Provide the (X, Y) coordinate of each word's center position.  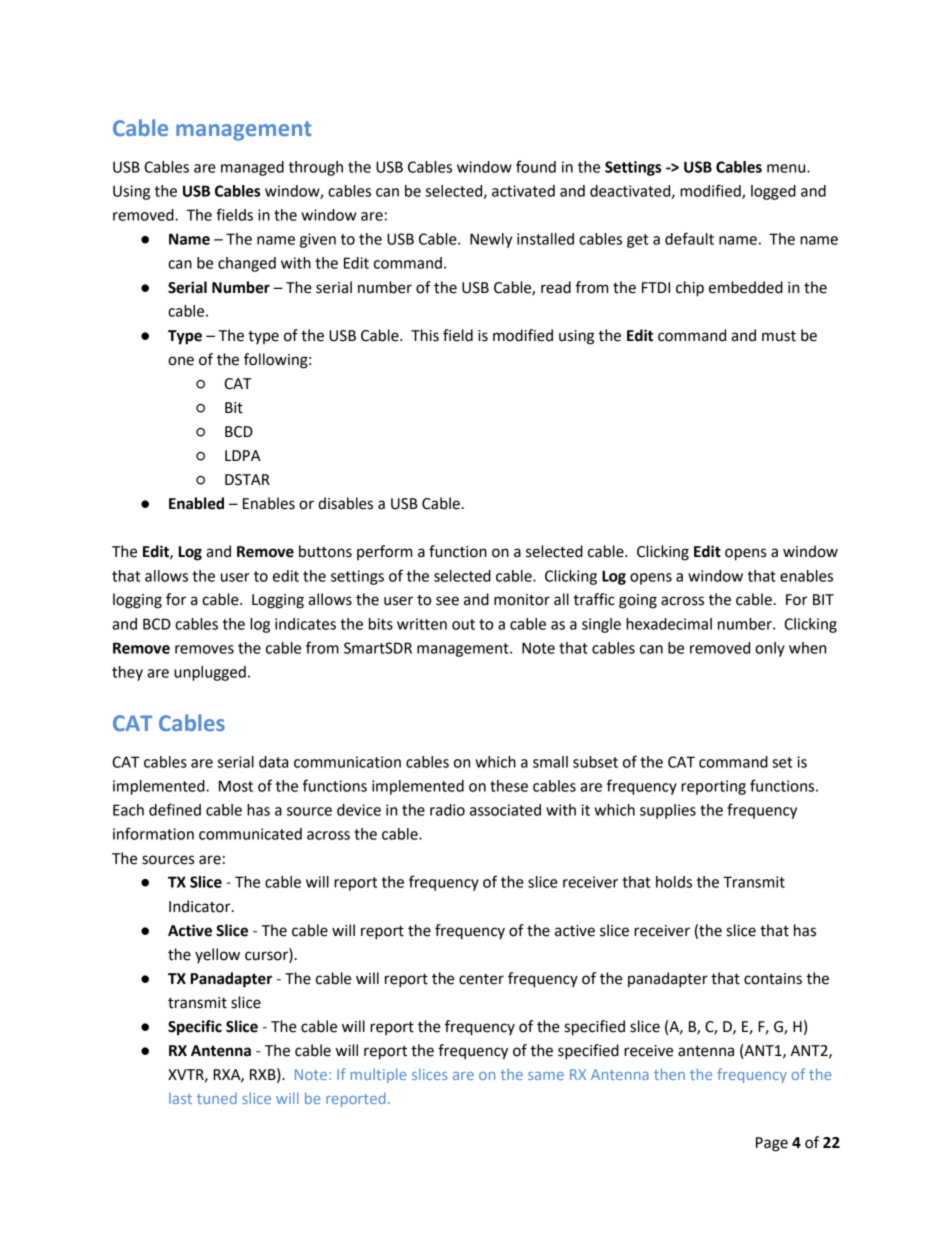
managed (252, 168)
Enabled (196, 503)
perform (384, 552)
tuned (217, 1098)
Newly (491, 240)
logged (773, 192)
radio (447, 810)
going (638, 601)
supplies (668, 811)
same (546, 1076)
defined (175, 809)
